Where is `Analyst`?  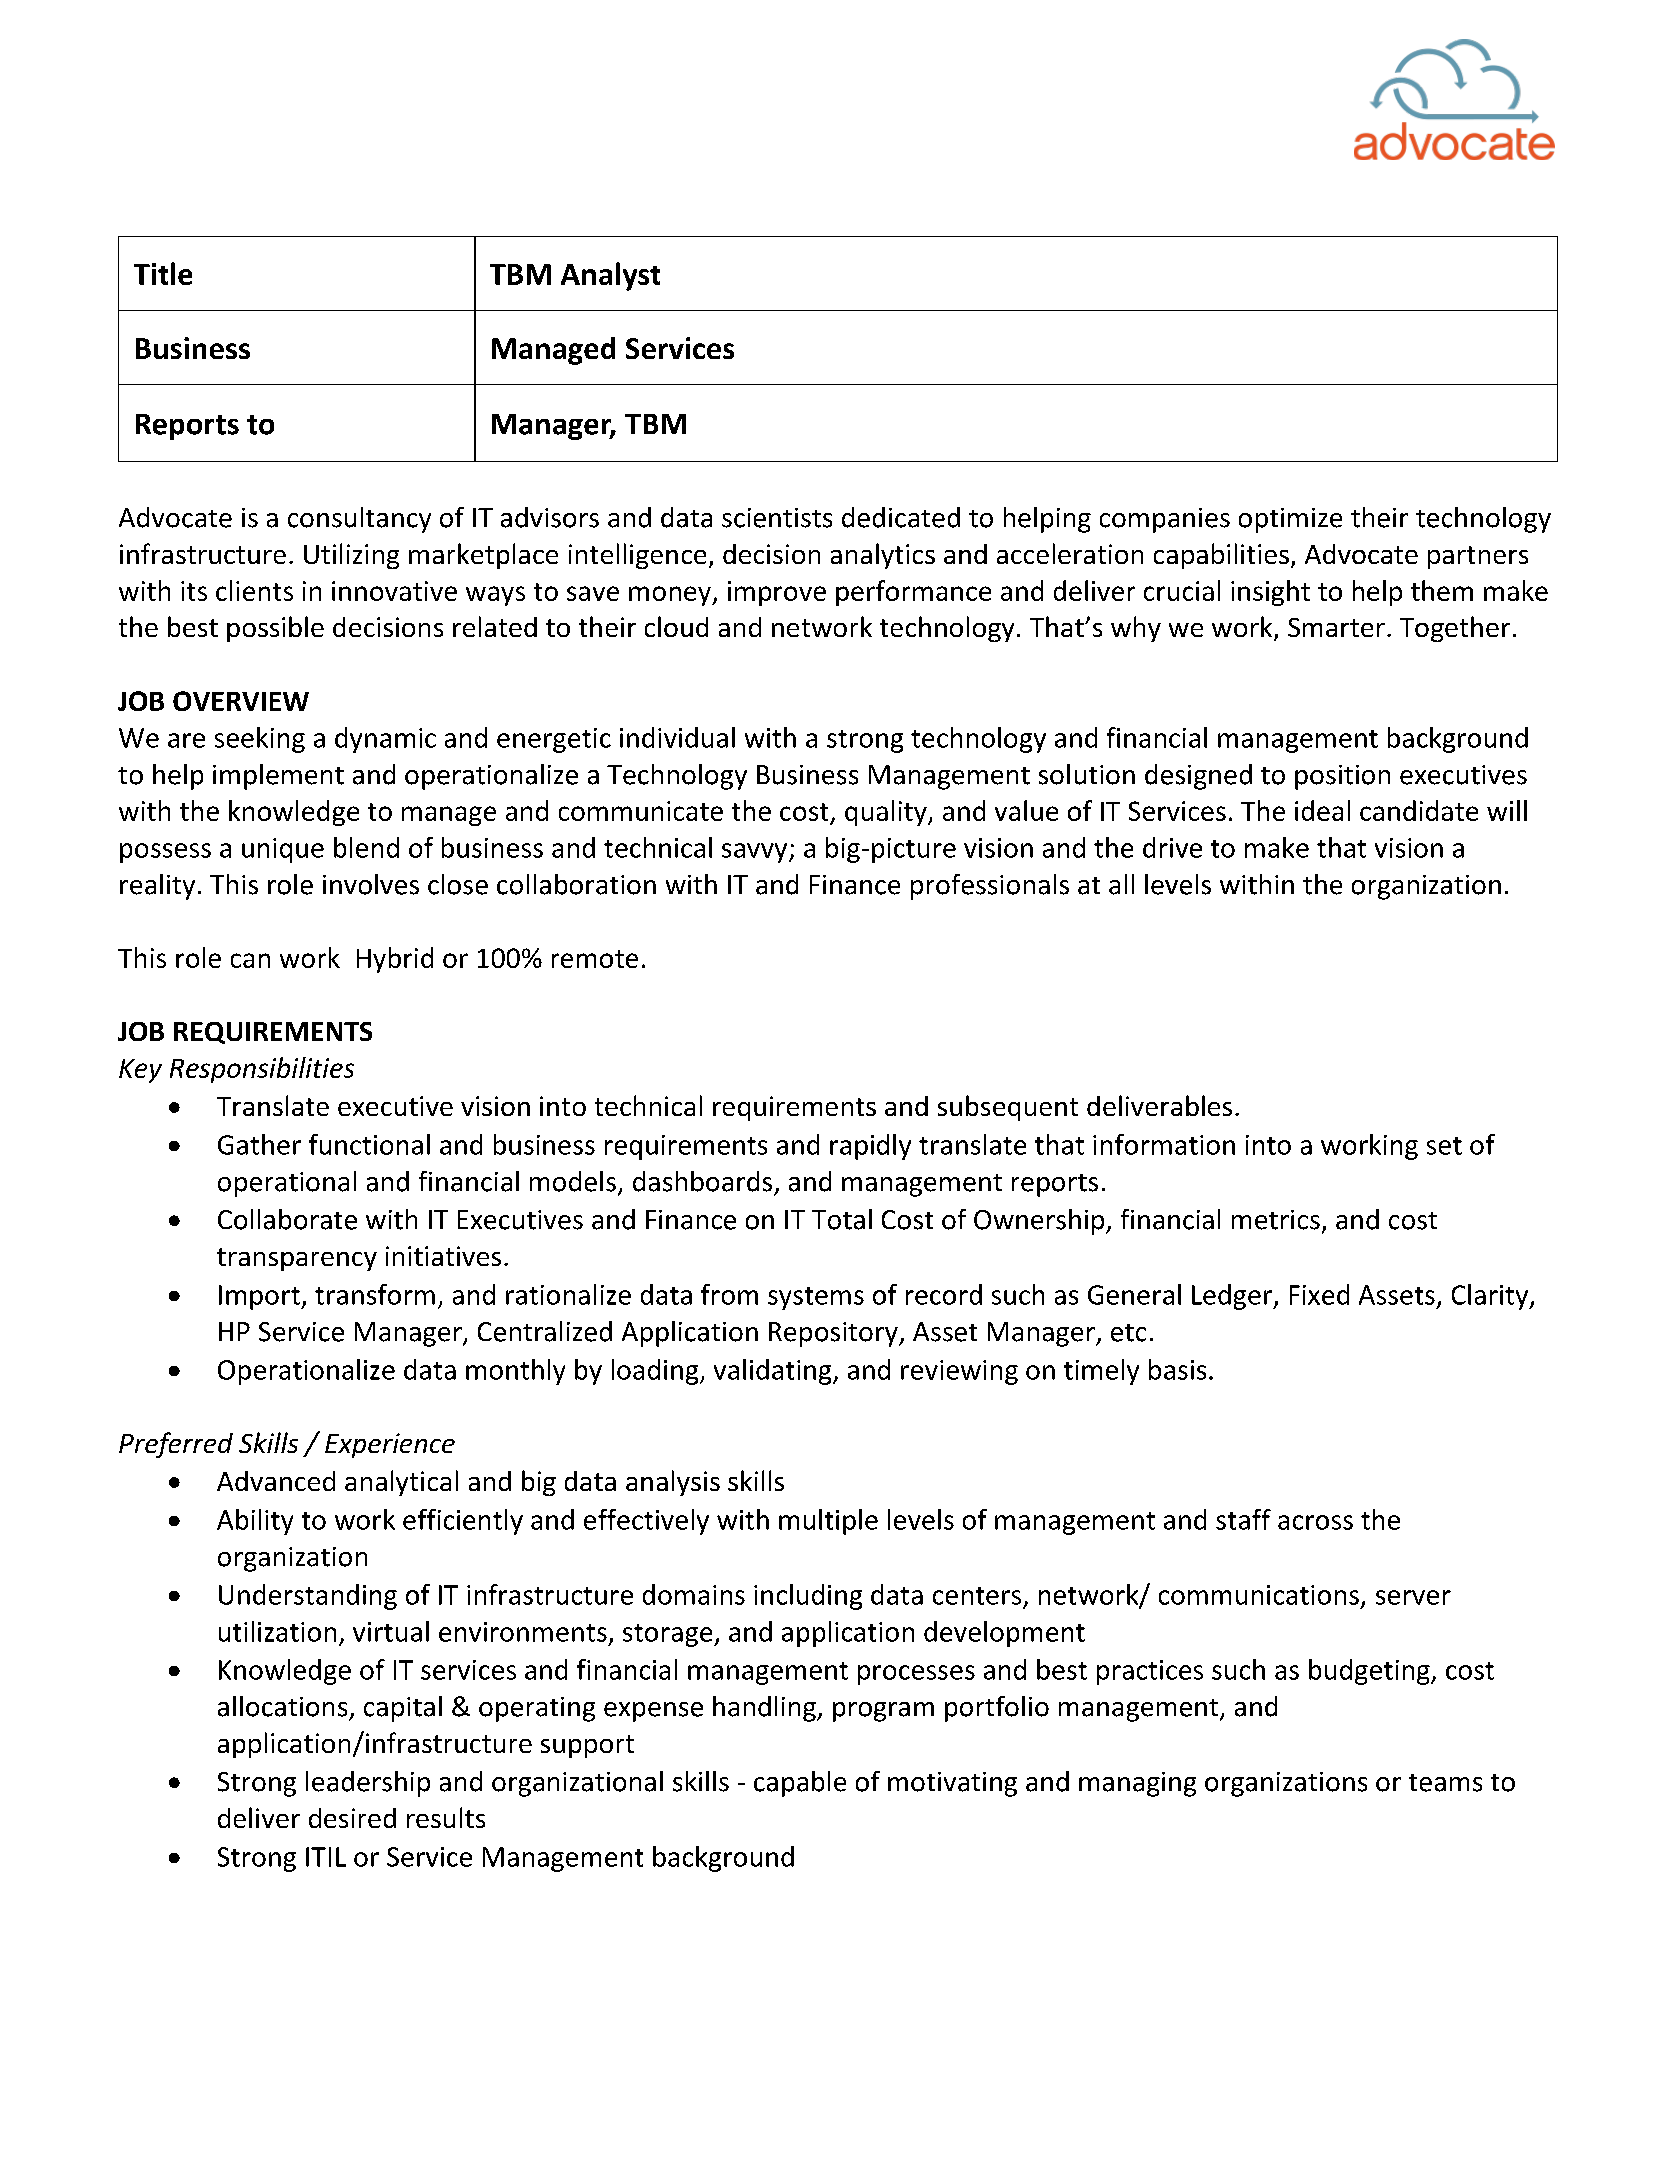 Analyst is located at coordinates (610, 276).
